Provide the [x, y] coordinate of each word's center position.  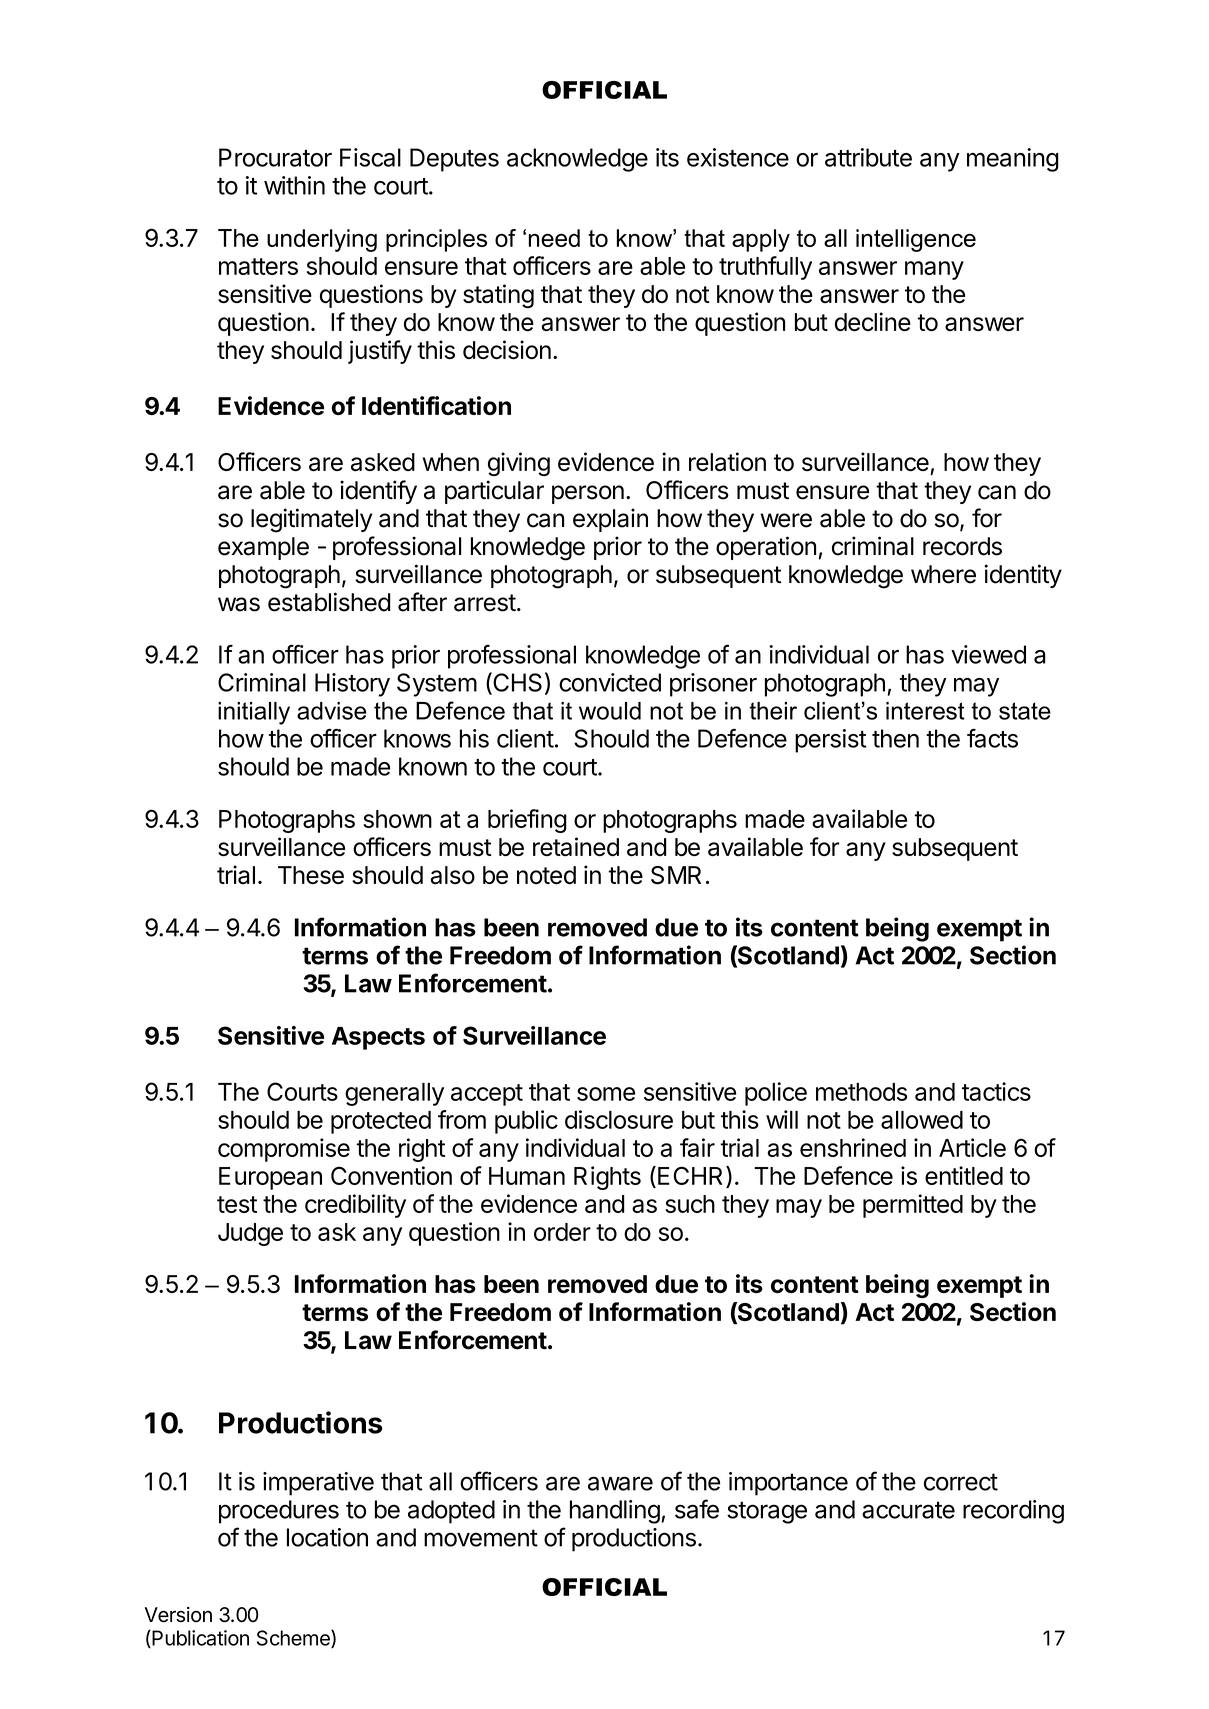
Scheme [294, 1639]
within [294, 185]
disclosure [619, 1119]
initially [254, 713]
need [554, 238]
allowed [922, 1120]
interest [925, 711]
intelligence [916, 240]
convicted [610, 682]
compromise [284, 1150]
